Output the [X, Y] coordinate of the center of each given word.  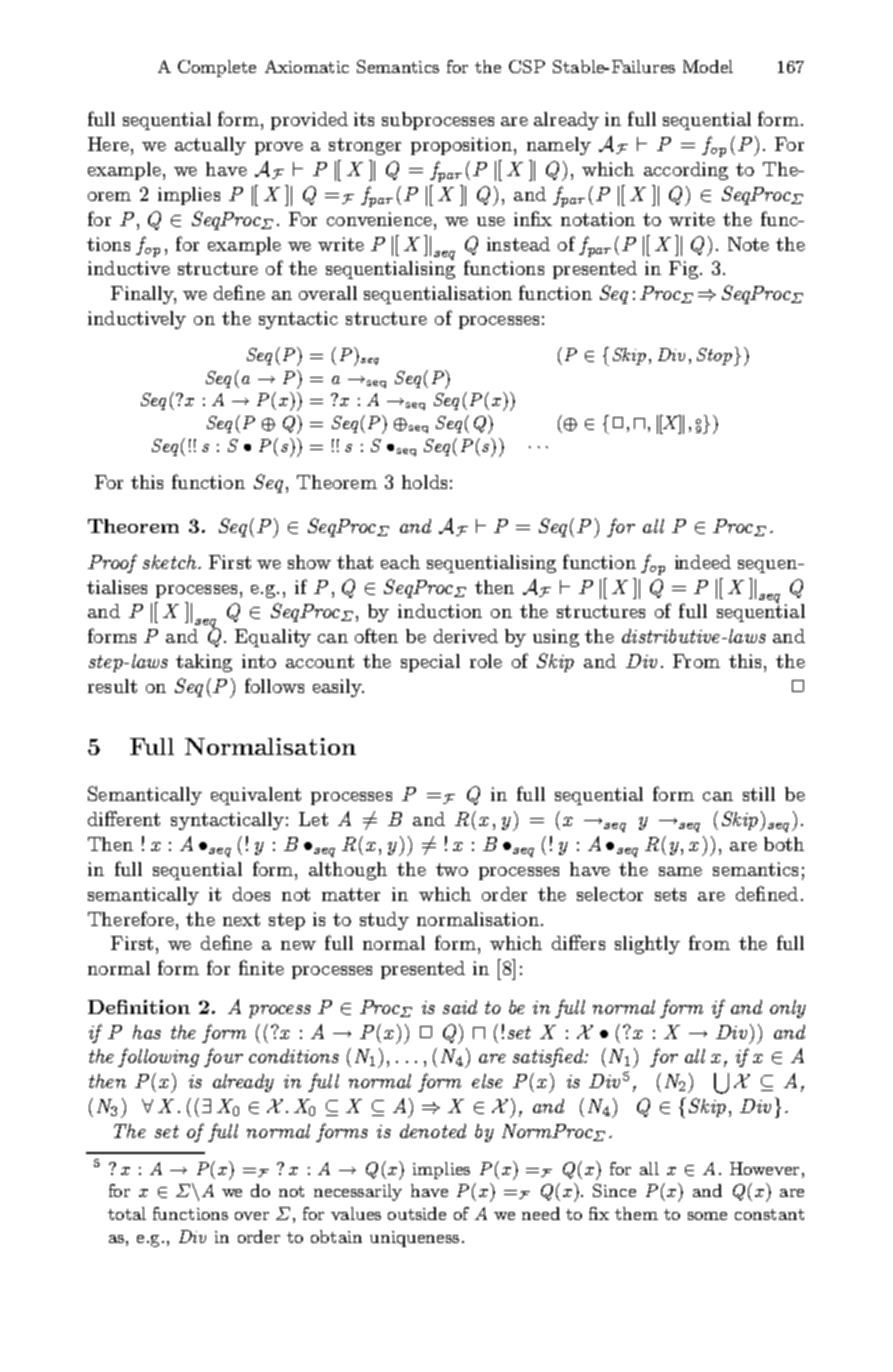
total [127, 1213]
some [707, 1216]
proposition [461, 146]
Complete [217, 68]
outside [417, 1213]
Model [708, 66]
